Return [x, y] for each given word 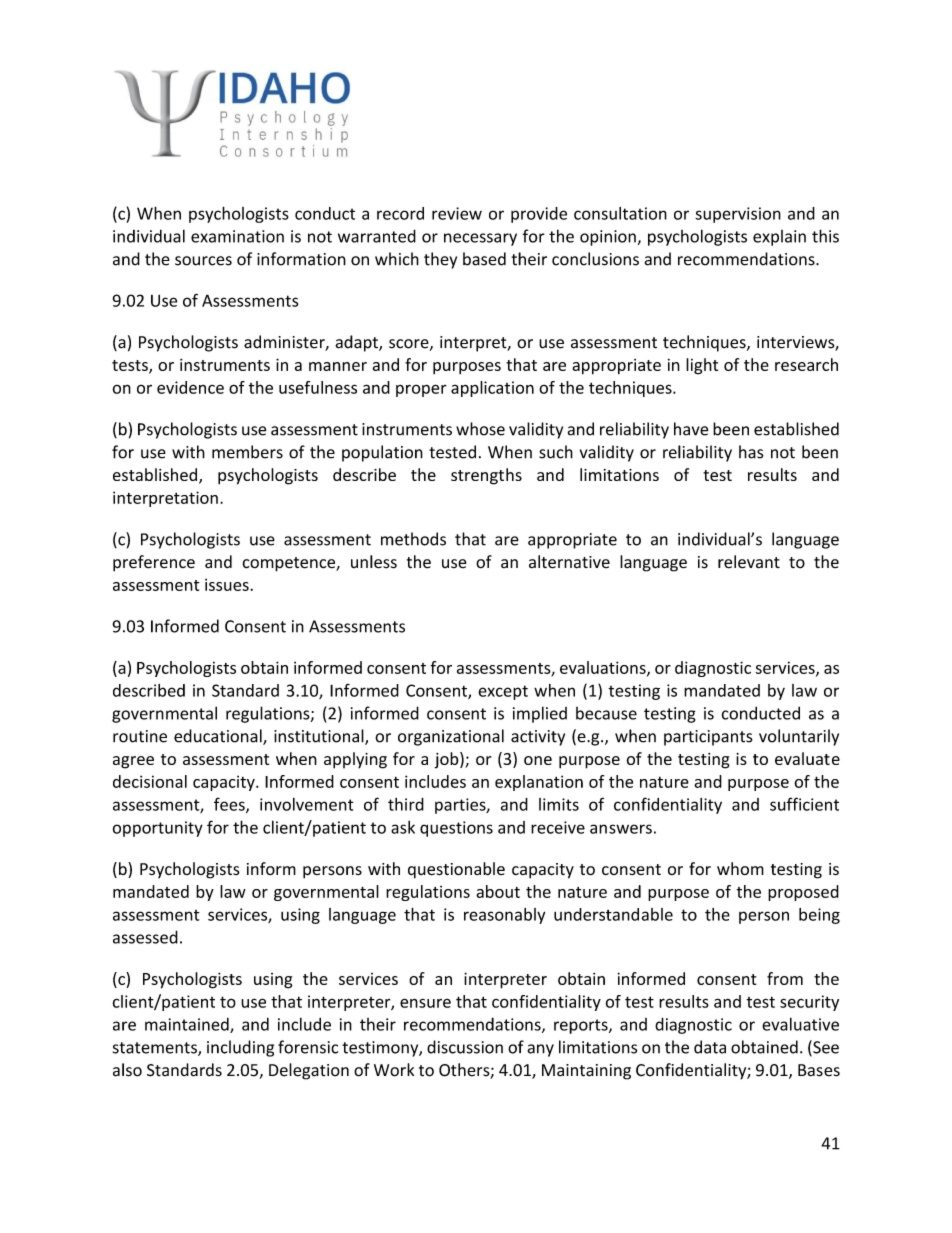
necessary [480, 239]
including [240, 1048]
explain [779, 238]
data [710, 1047]
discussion [465, 1047]
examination [237, 236]
